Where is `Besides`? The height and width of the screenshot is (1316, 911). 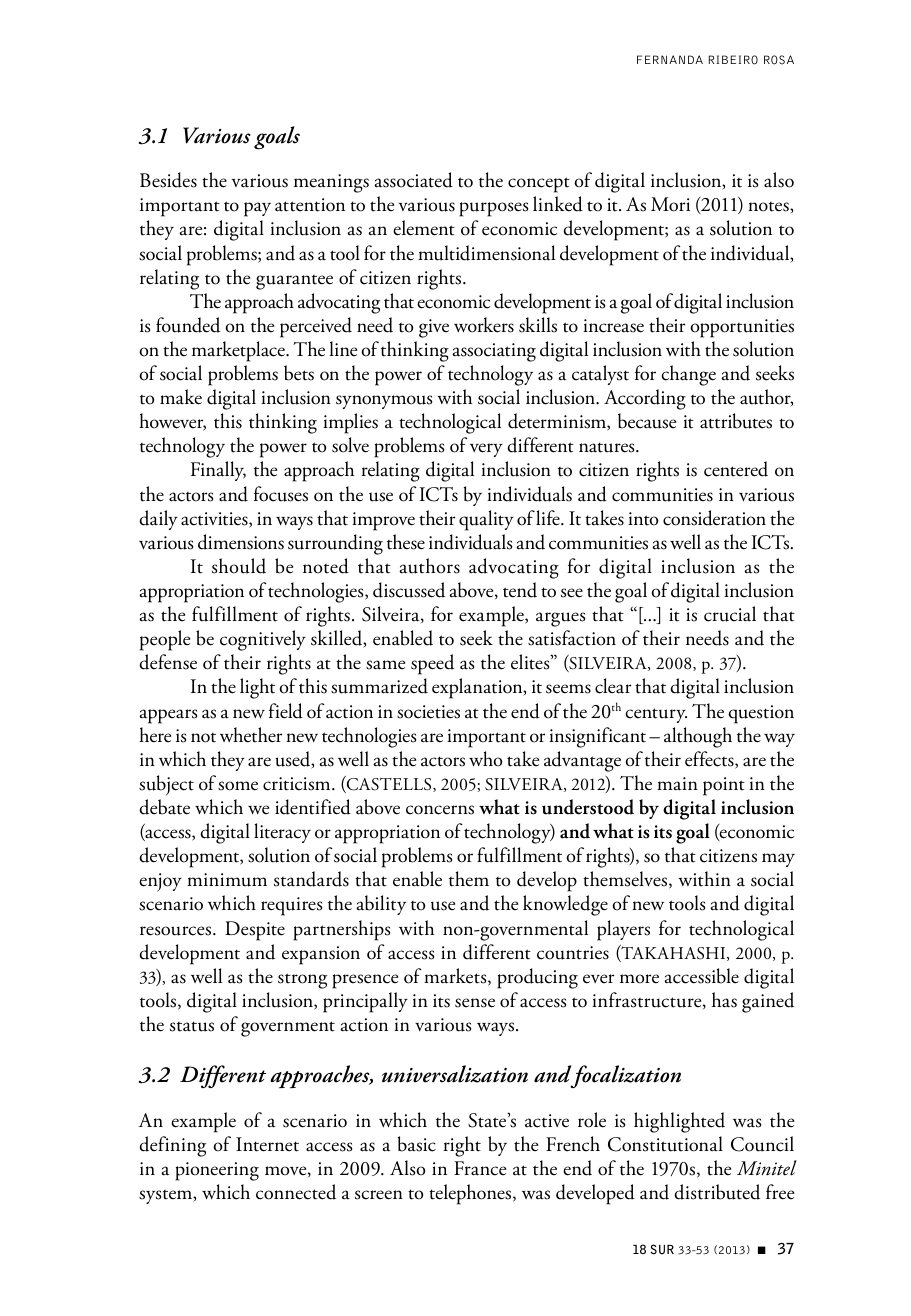 Besides is located at coordinates (168, 180).
